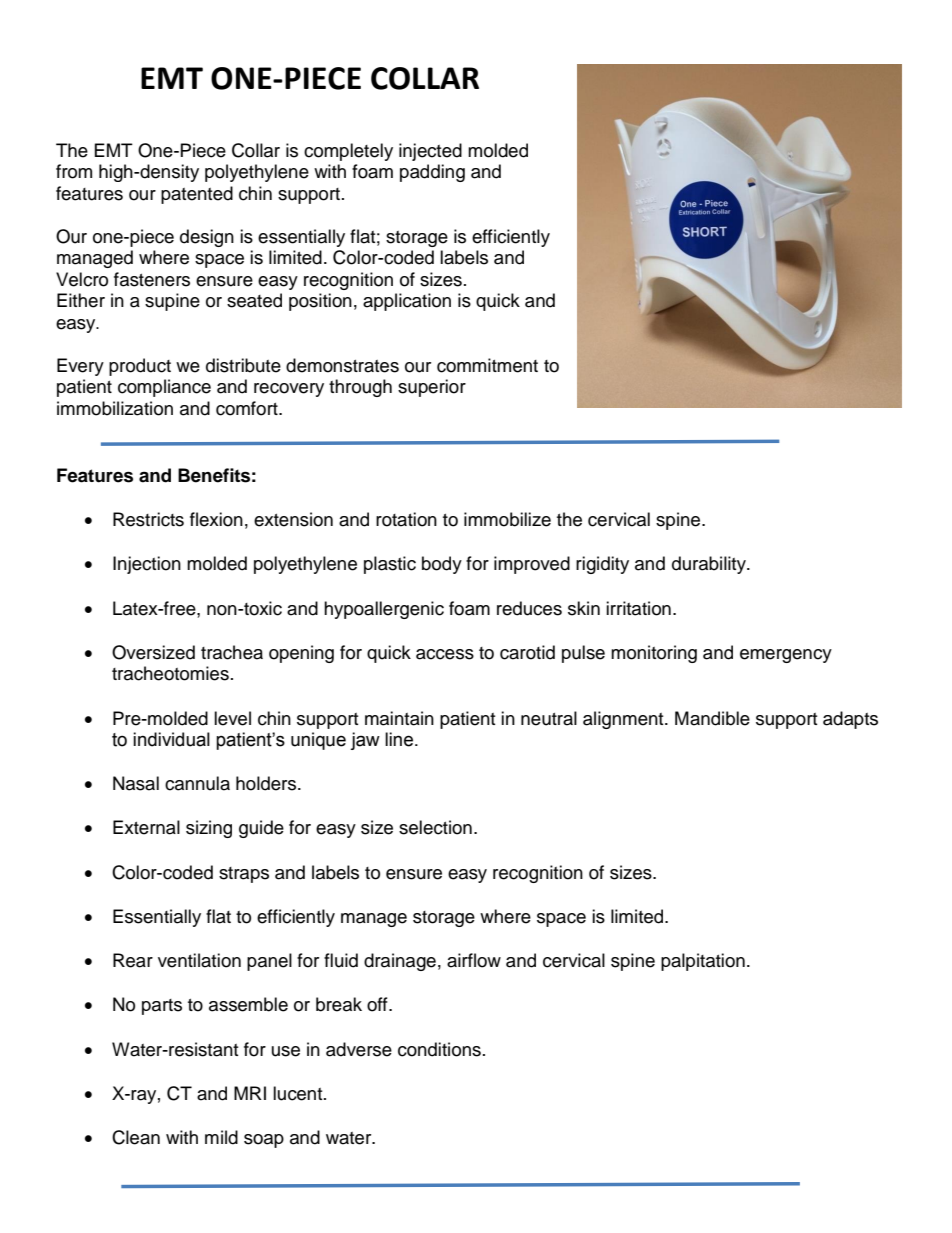 This document has height=1233, width=952. Describe the element at coordinates (136, 1137) in the document. I see `Clean` at that location.
